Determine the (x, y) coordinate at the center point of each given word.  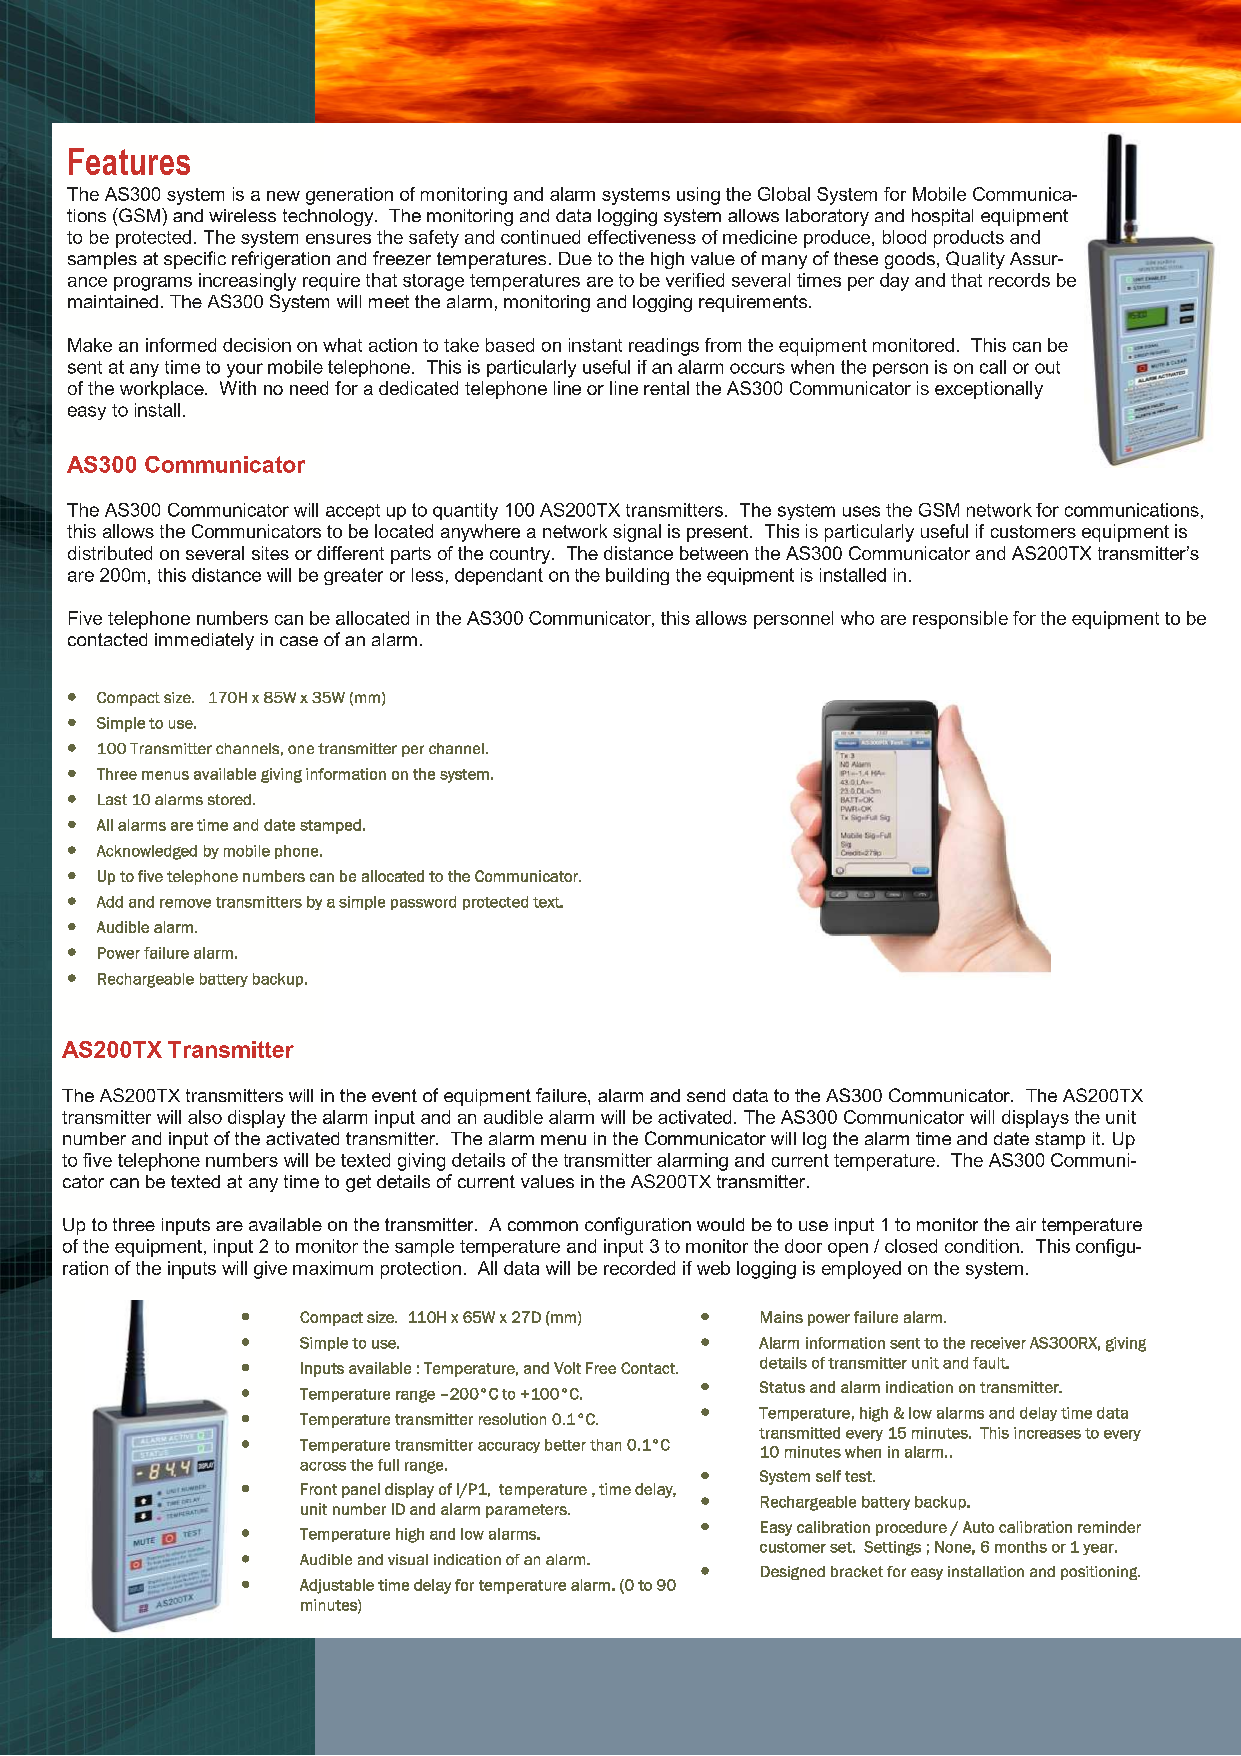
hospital (942, 217)
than (605, 1445)
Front (319, 1489)
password (423, 903)
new (283, 196)
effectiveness (642, 237)
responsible (960, 620)
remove (185, 903)
